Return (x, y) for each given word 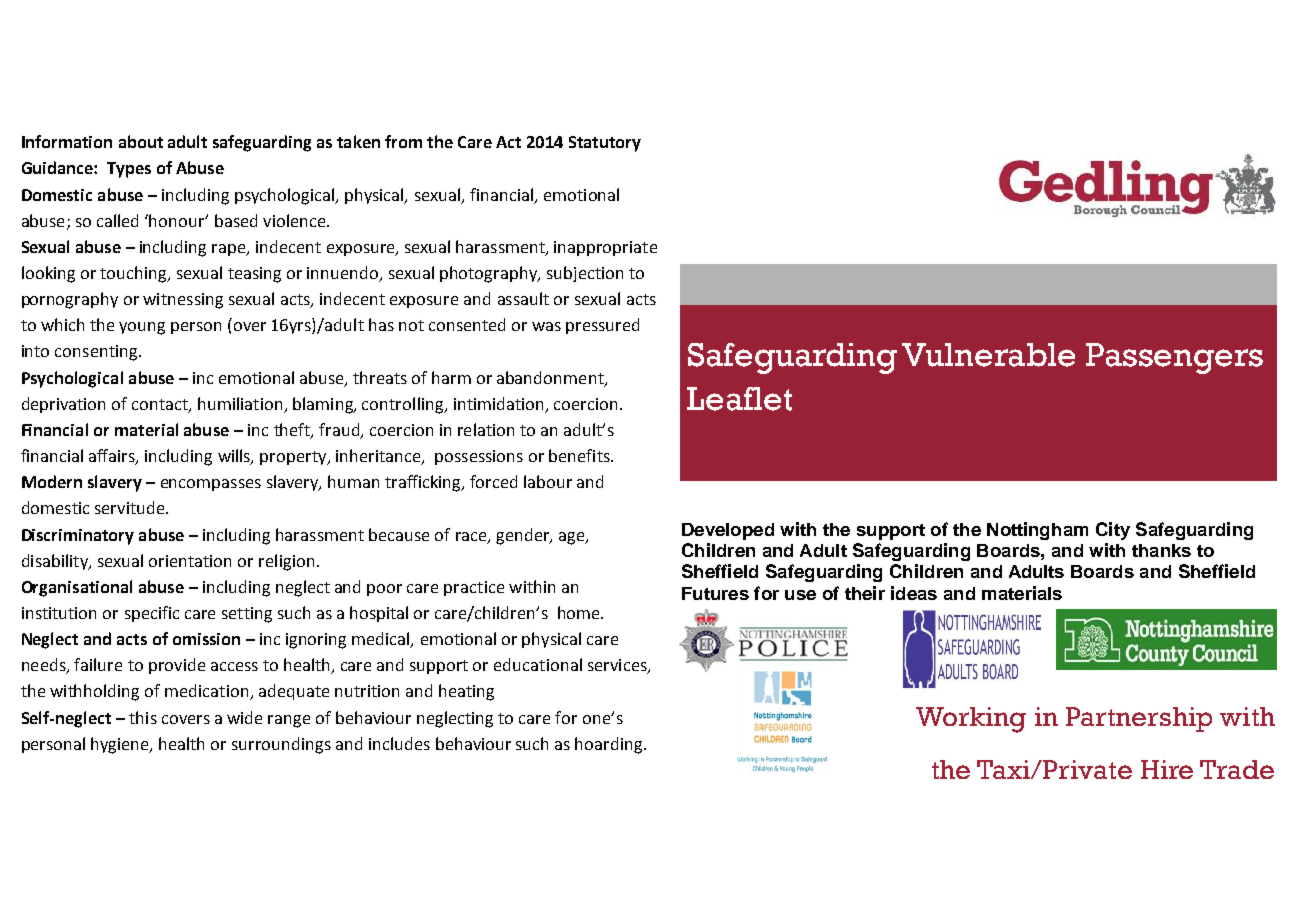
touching (134, 274)
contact (161, 405)
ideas (914, 593)
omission (206, 639)
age (573, 538)
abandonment (551, 378)
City (1113, 531)
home (580, 612)
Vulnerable (988, 355)
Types (129, 170)
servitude (131, 507)
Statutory (605, 144)
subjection (585, 274)
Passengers (1174, 358)
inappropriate (605, 248)
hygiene (121, 745)
